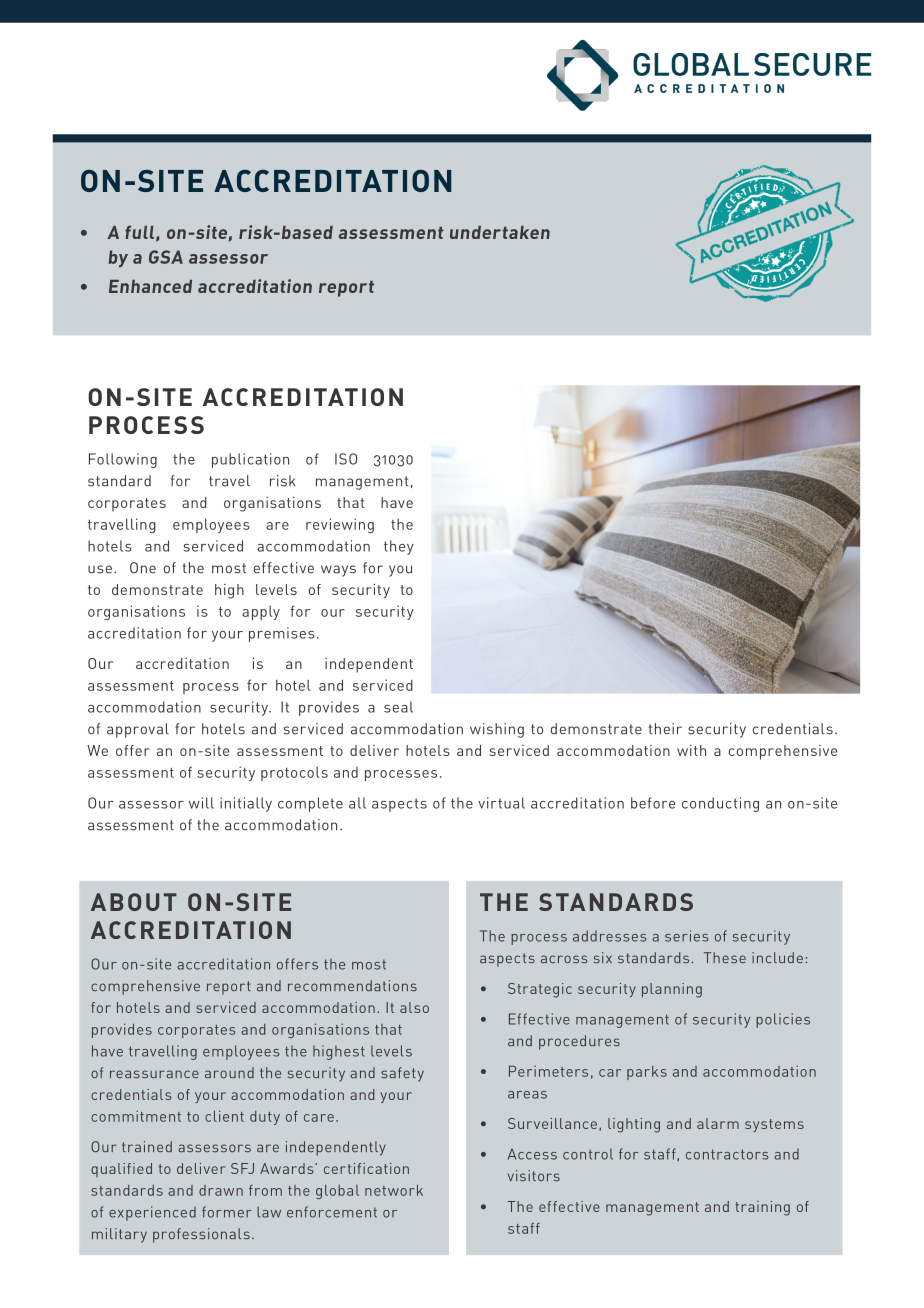 The width and height of the screenshot is (924, 1308). I want to click on experienced, so click(152, 1213).
